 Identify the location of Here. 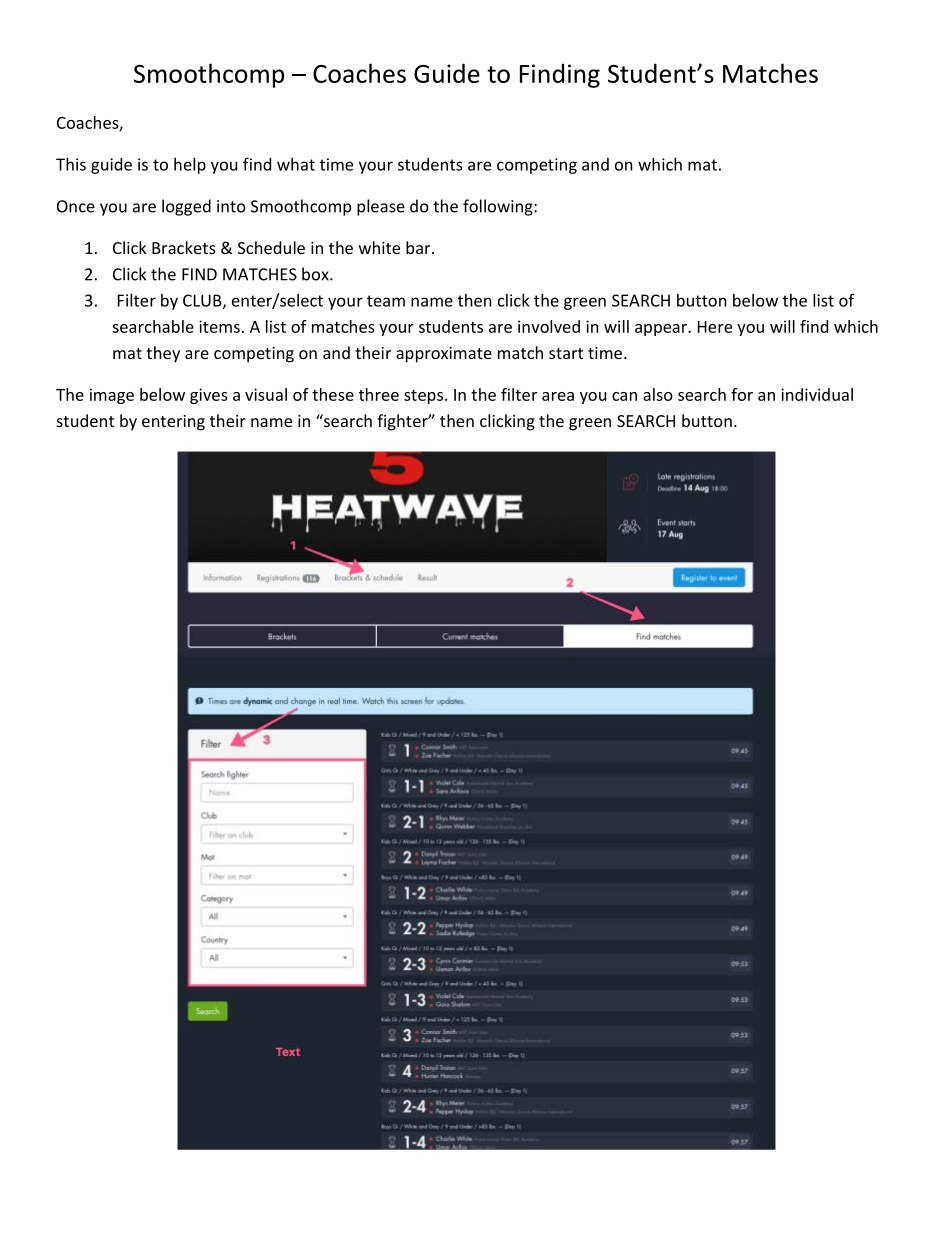
(715, 327).
